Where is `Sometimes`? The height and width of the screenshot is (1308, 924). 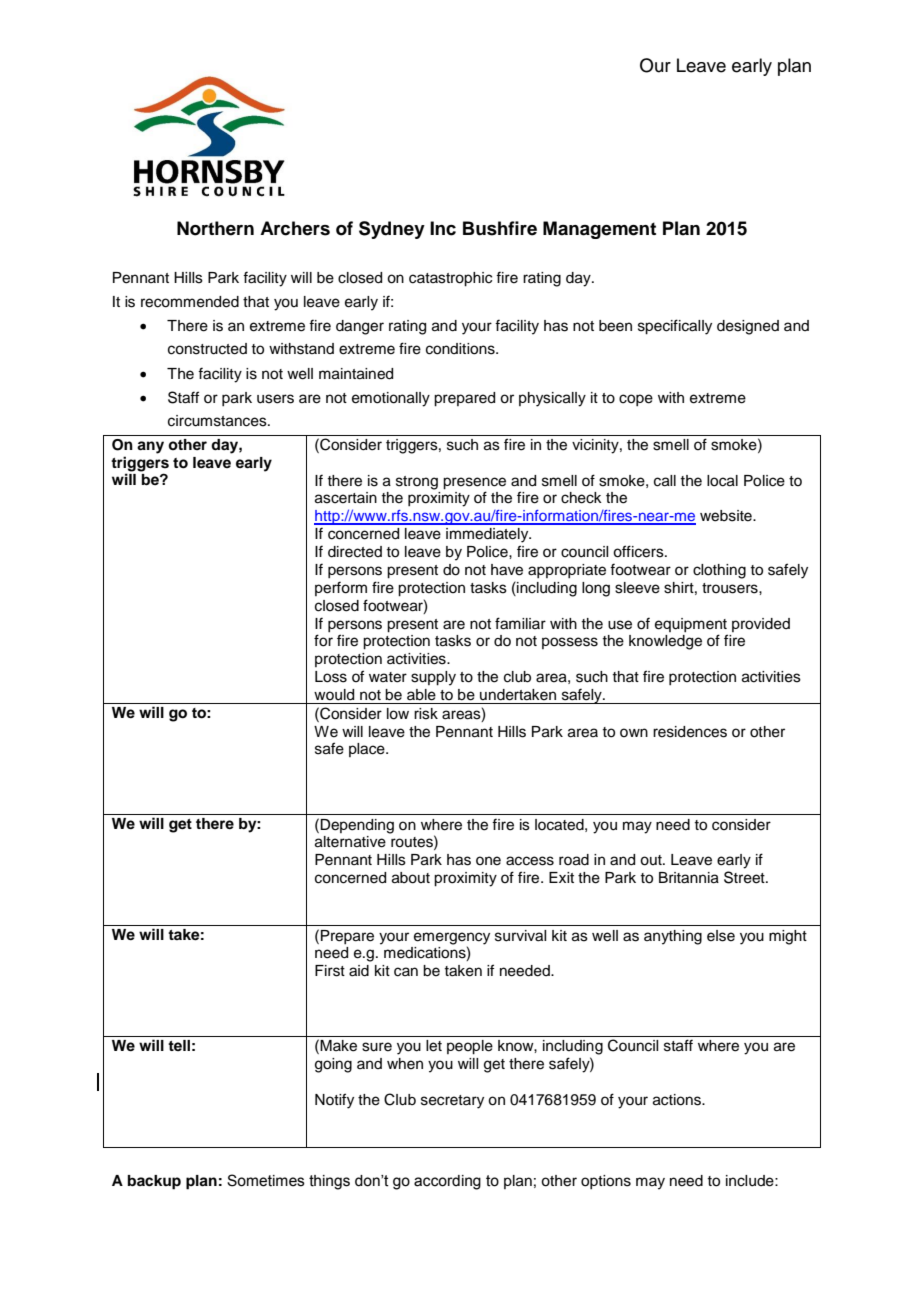 Sometimes is located at coordinates (266, 1180).
